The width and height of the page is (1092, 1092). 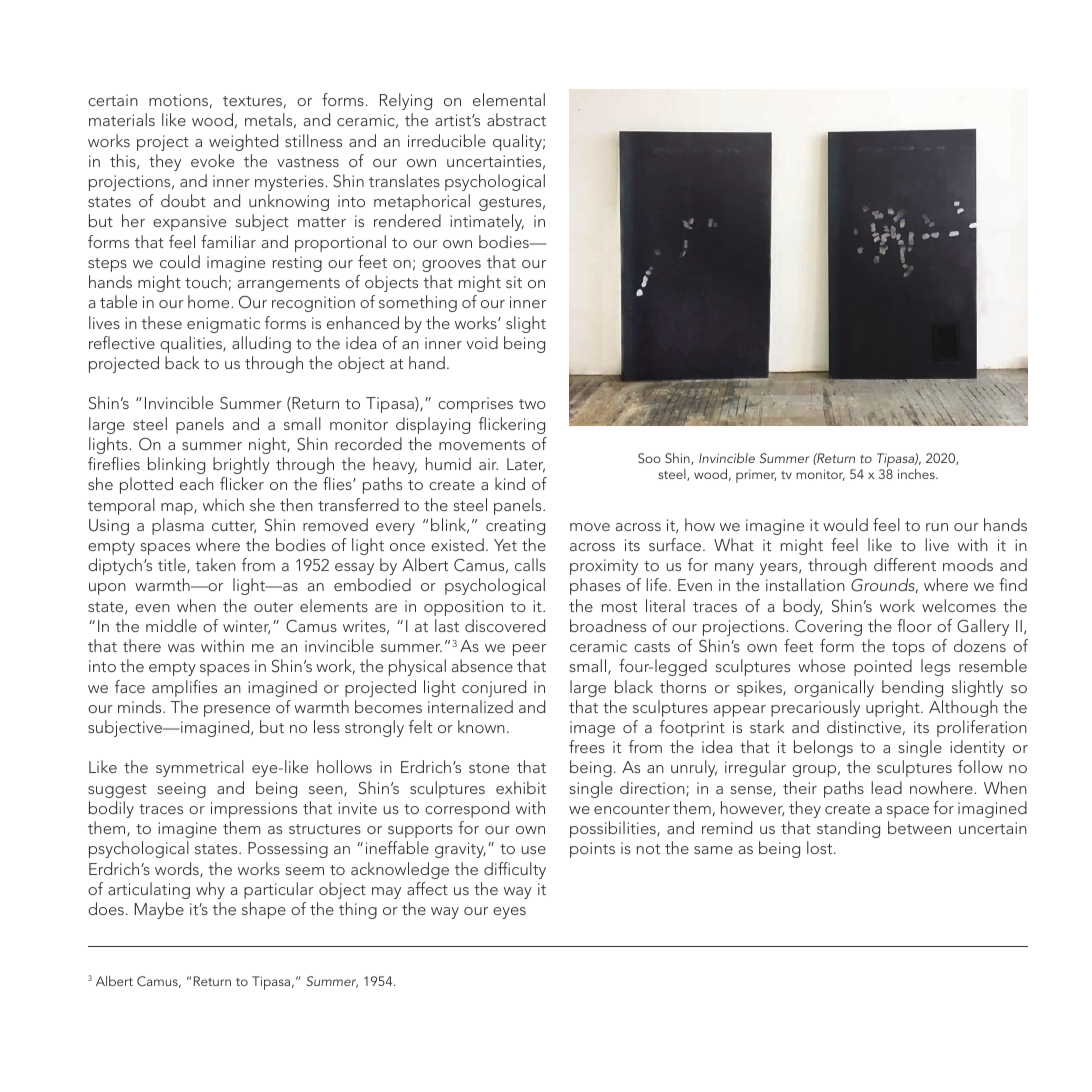 What do you see at coordinates (246, 627) in the page?
I see `winter` at bounding box center [246, 627].
